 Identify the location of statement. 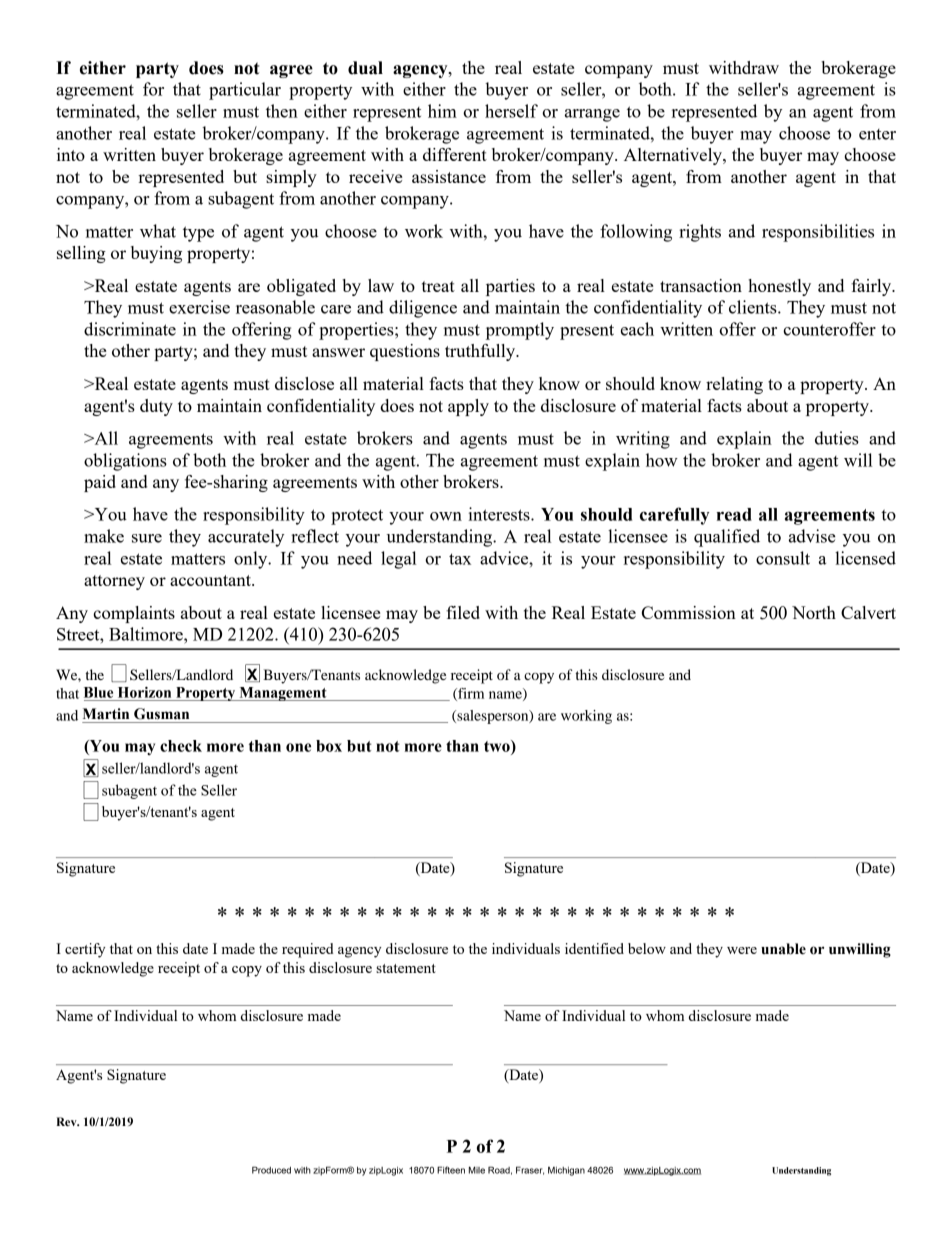
(406, 968).
